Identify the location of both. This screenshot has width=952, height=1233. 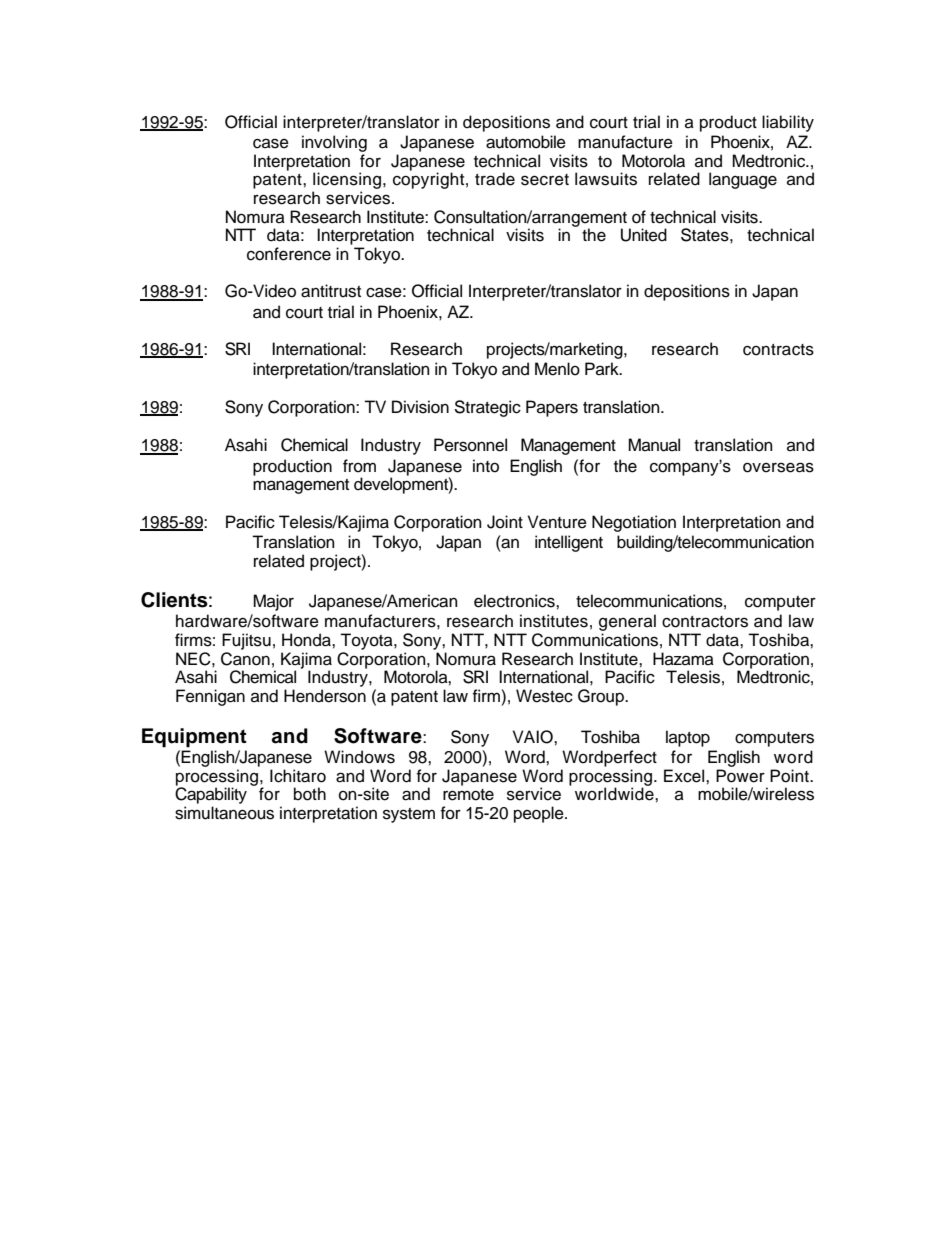
(310, 794).
